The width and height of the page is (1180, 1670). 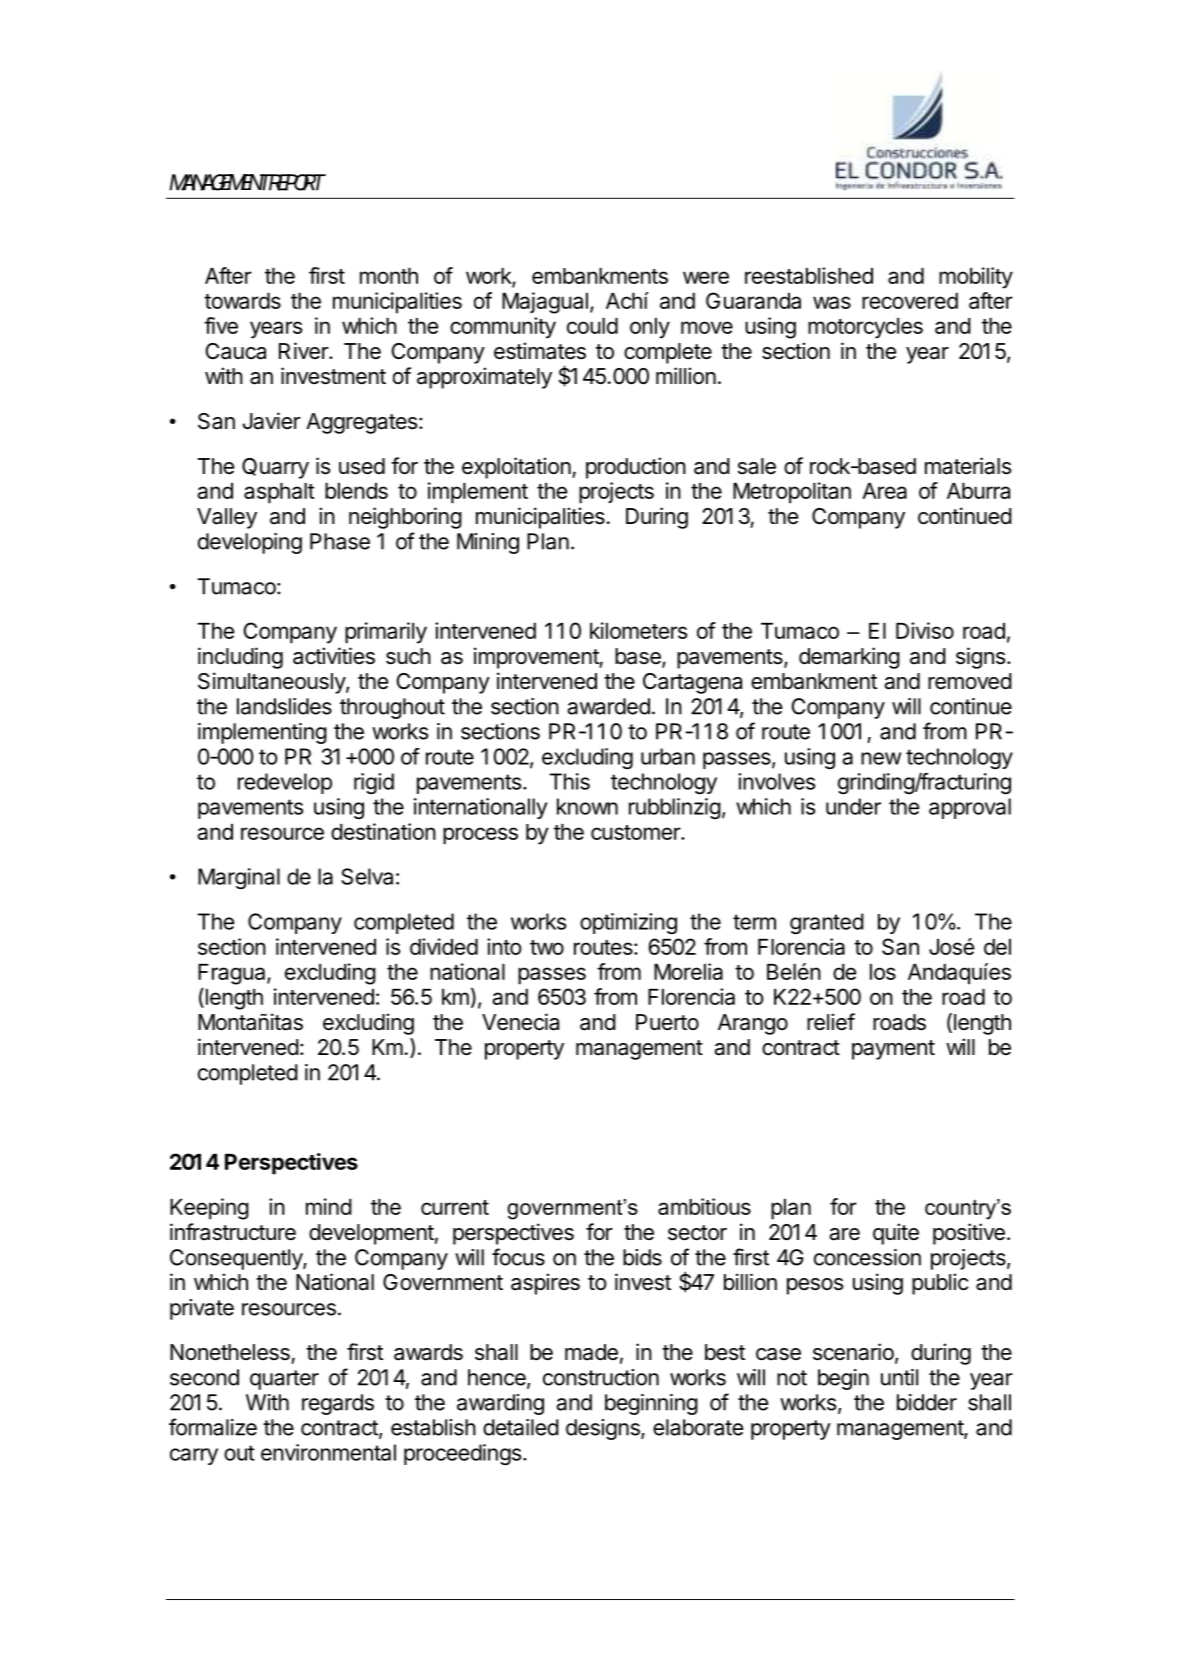 I want to click on under, so click(x=853, y=806).
